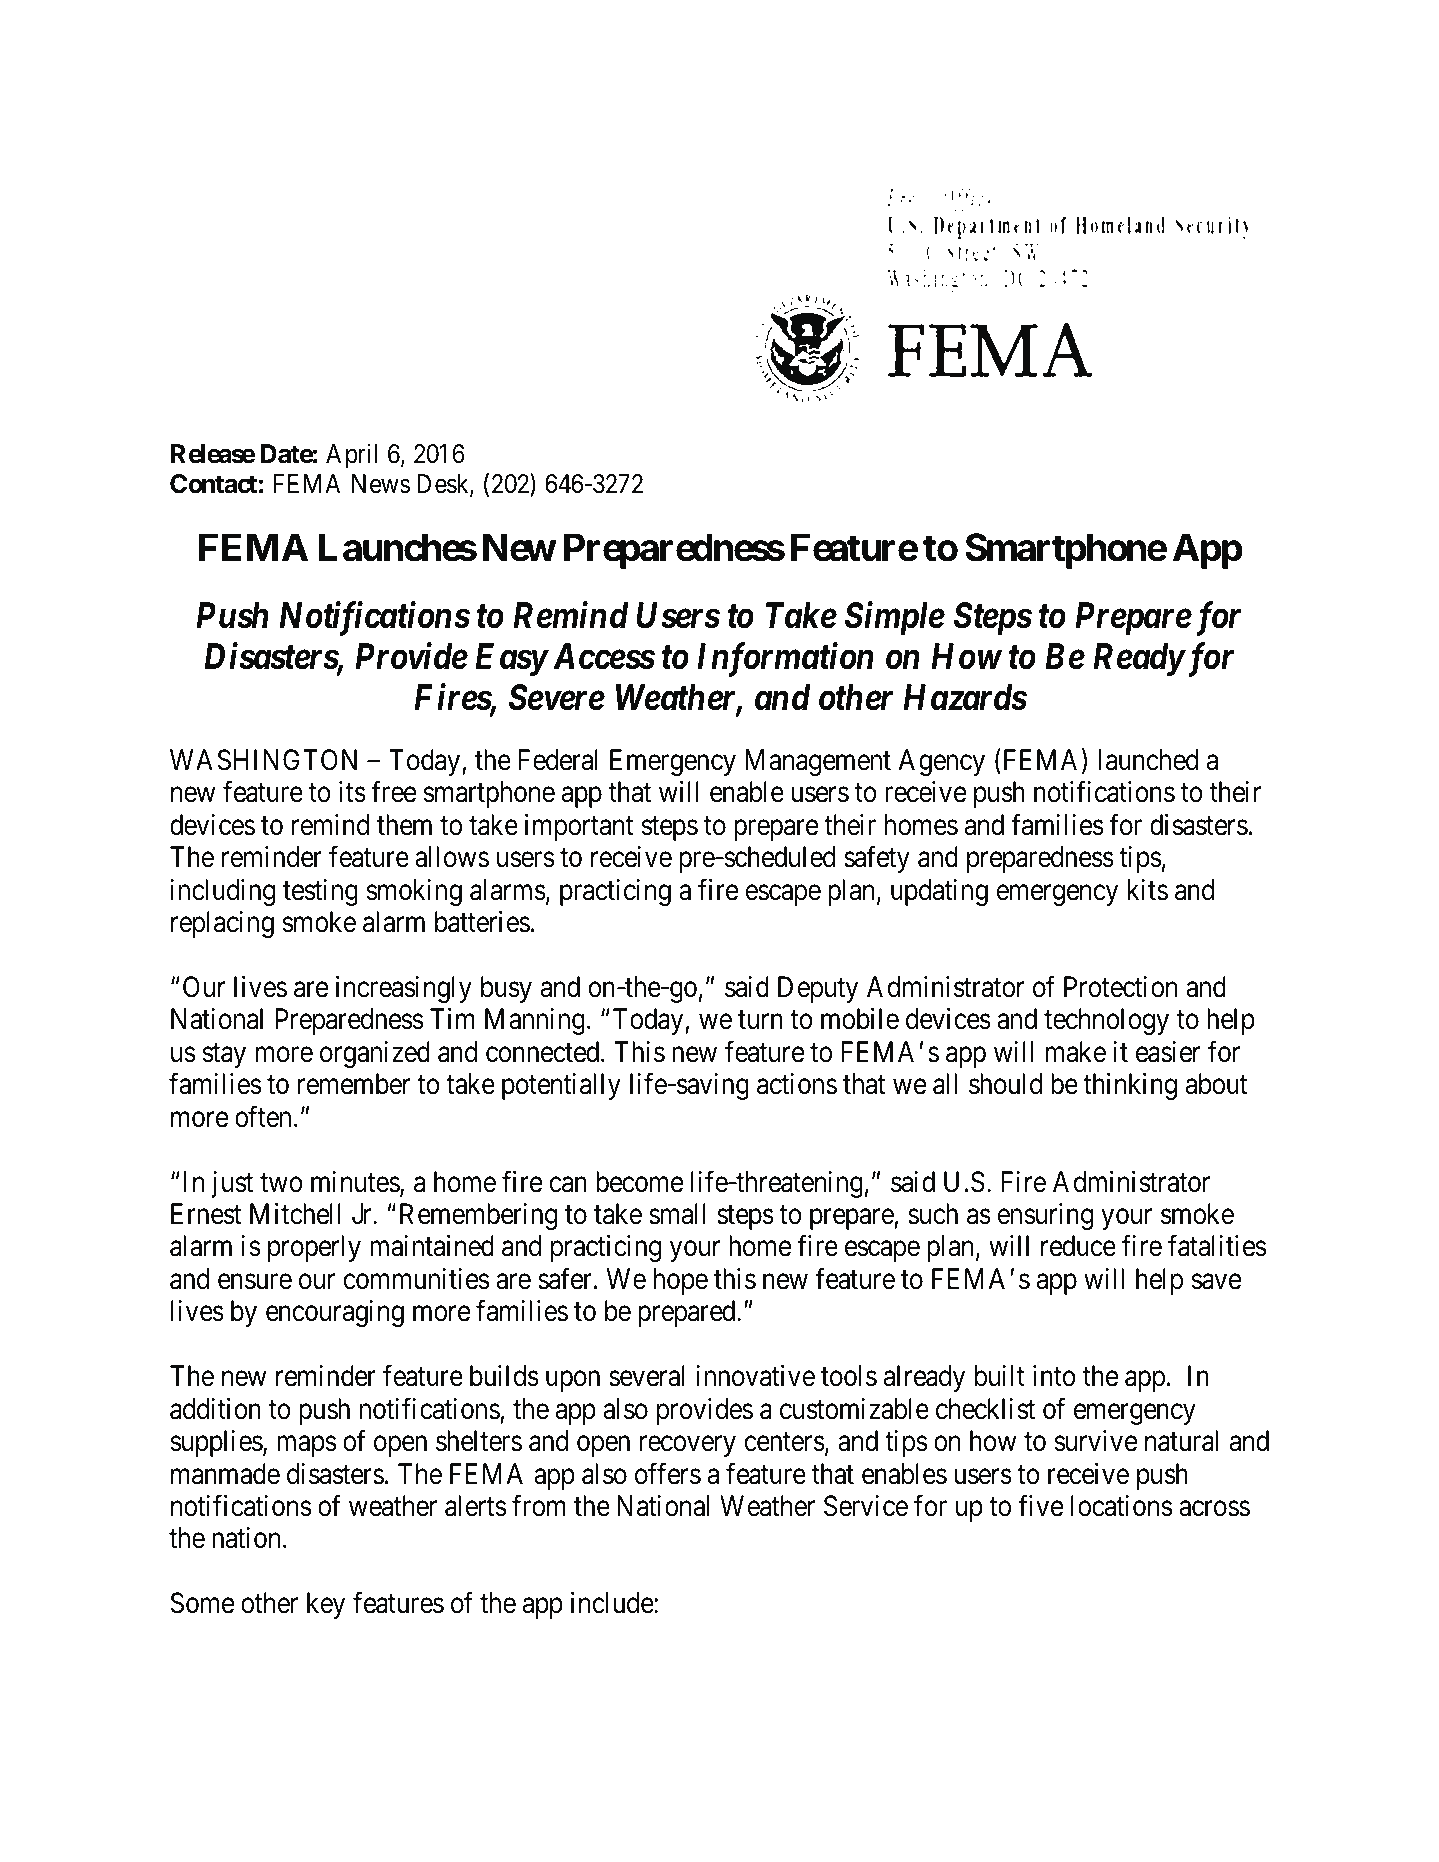 This screenshot has width=1439, height=1862. Describe the element at coordinates (895, 618) in the screenshot. I see `Simple` at that location.
